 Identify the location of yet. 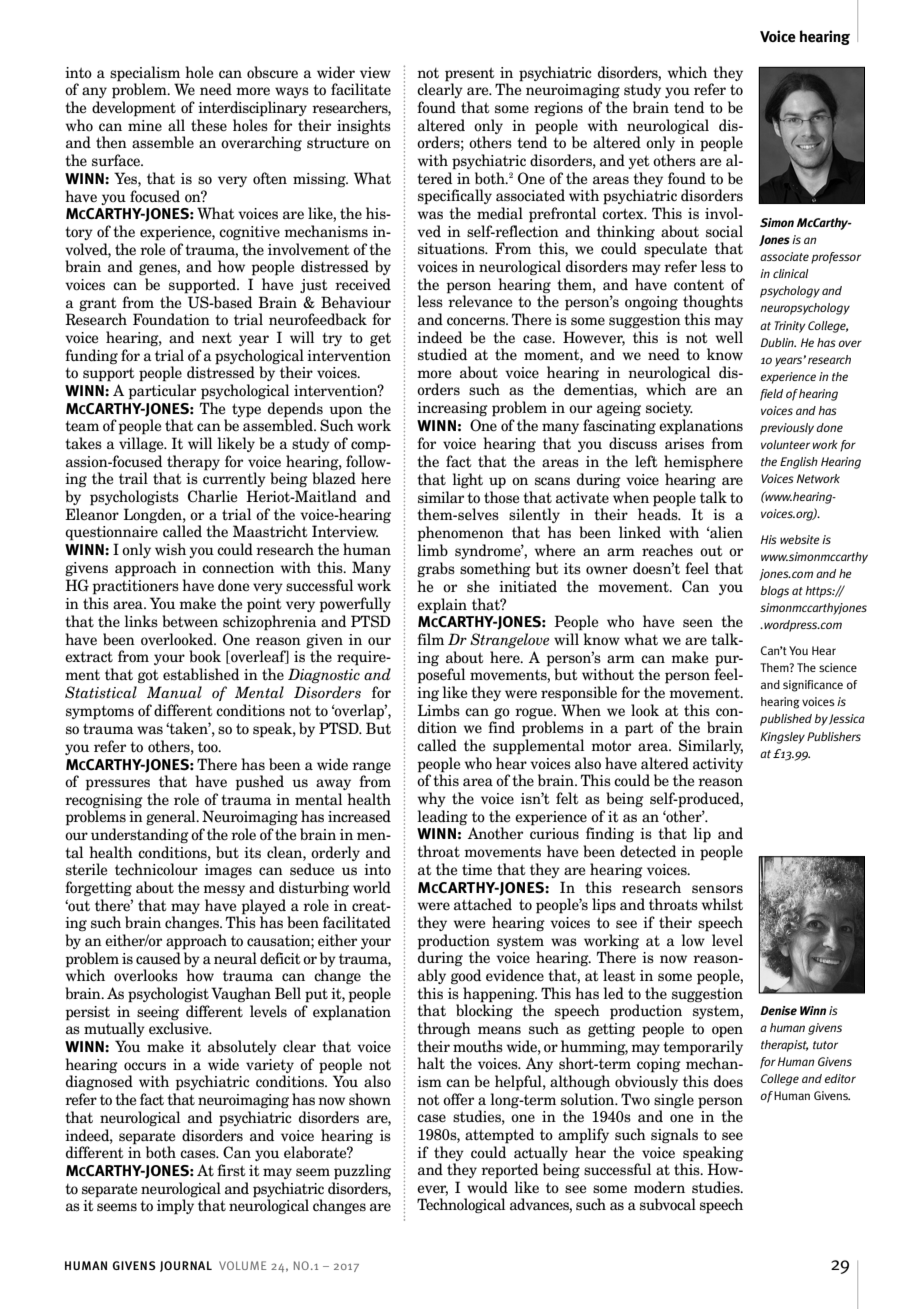
(639, 162).
